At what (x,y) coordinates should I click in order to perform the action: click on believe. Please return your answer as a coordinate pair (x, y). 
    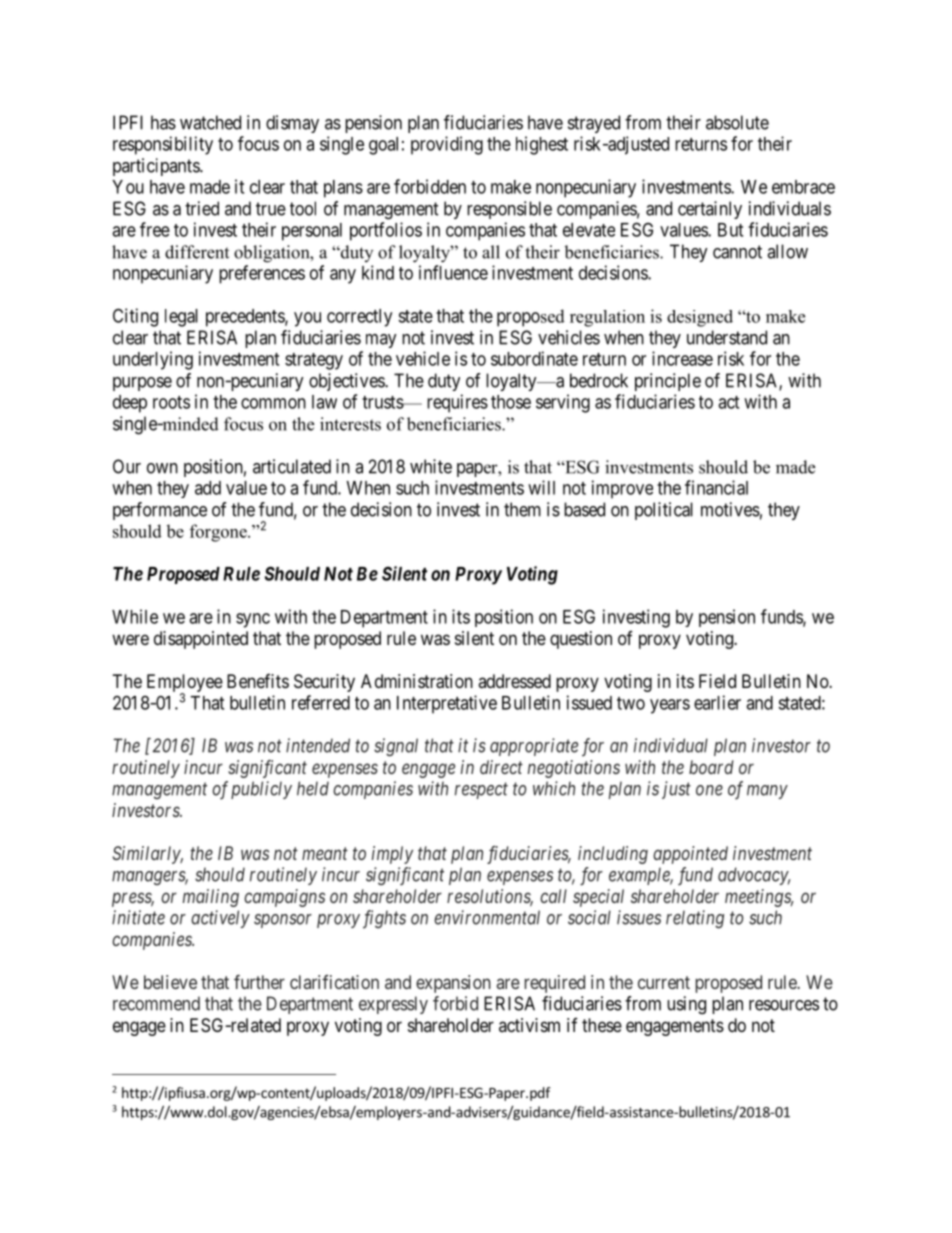
    Looking at the image, I should click on (170, 982).
